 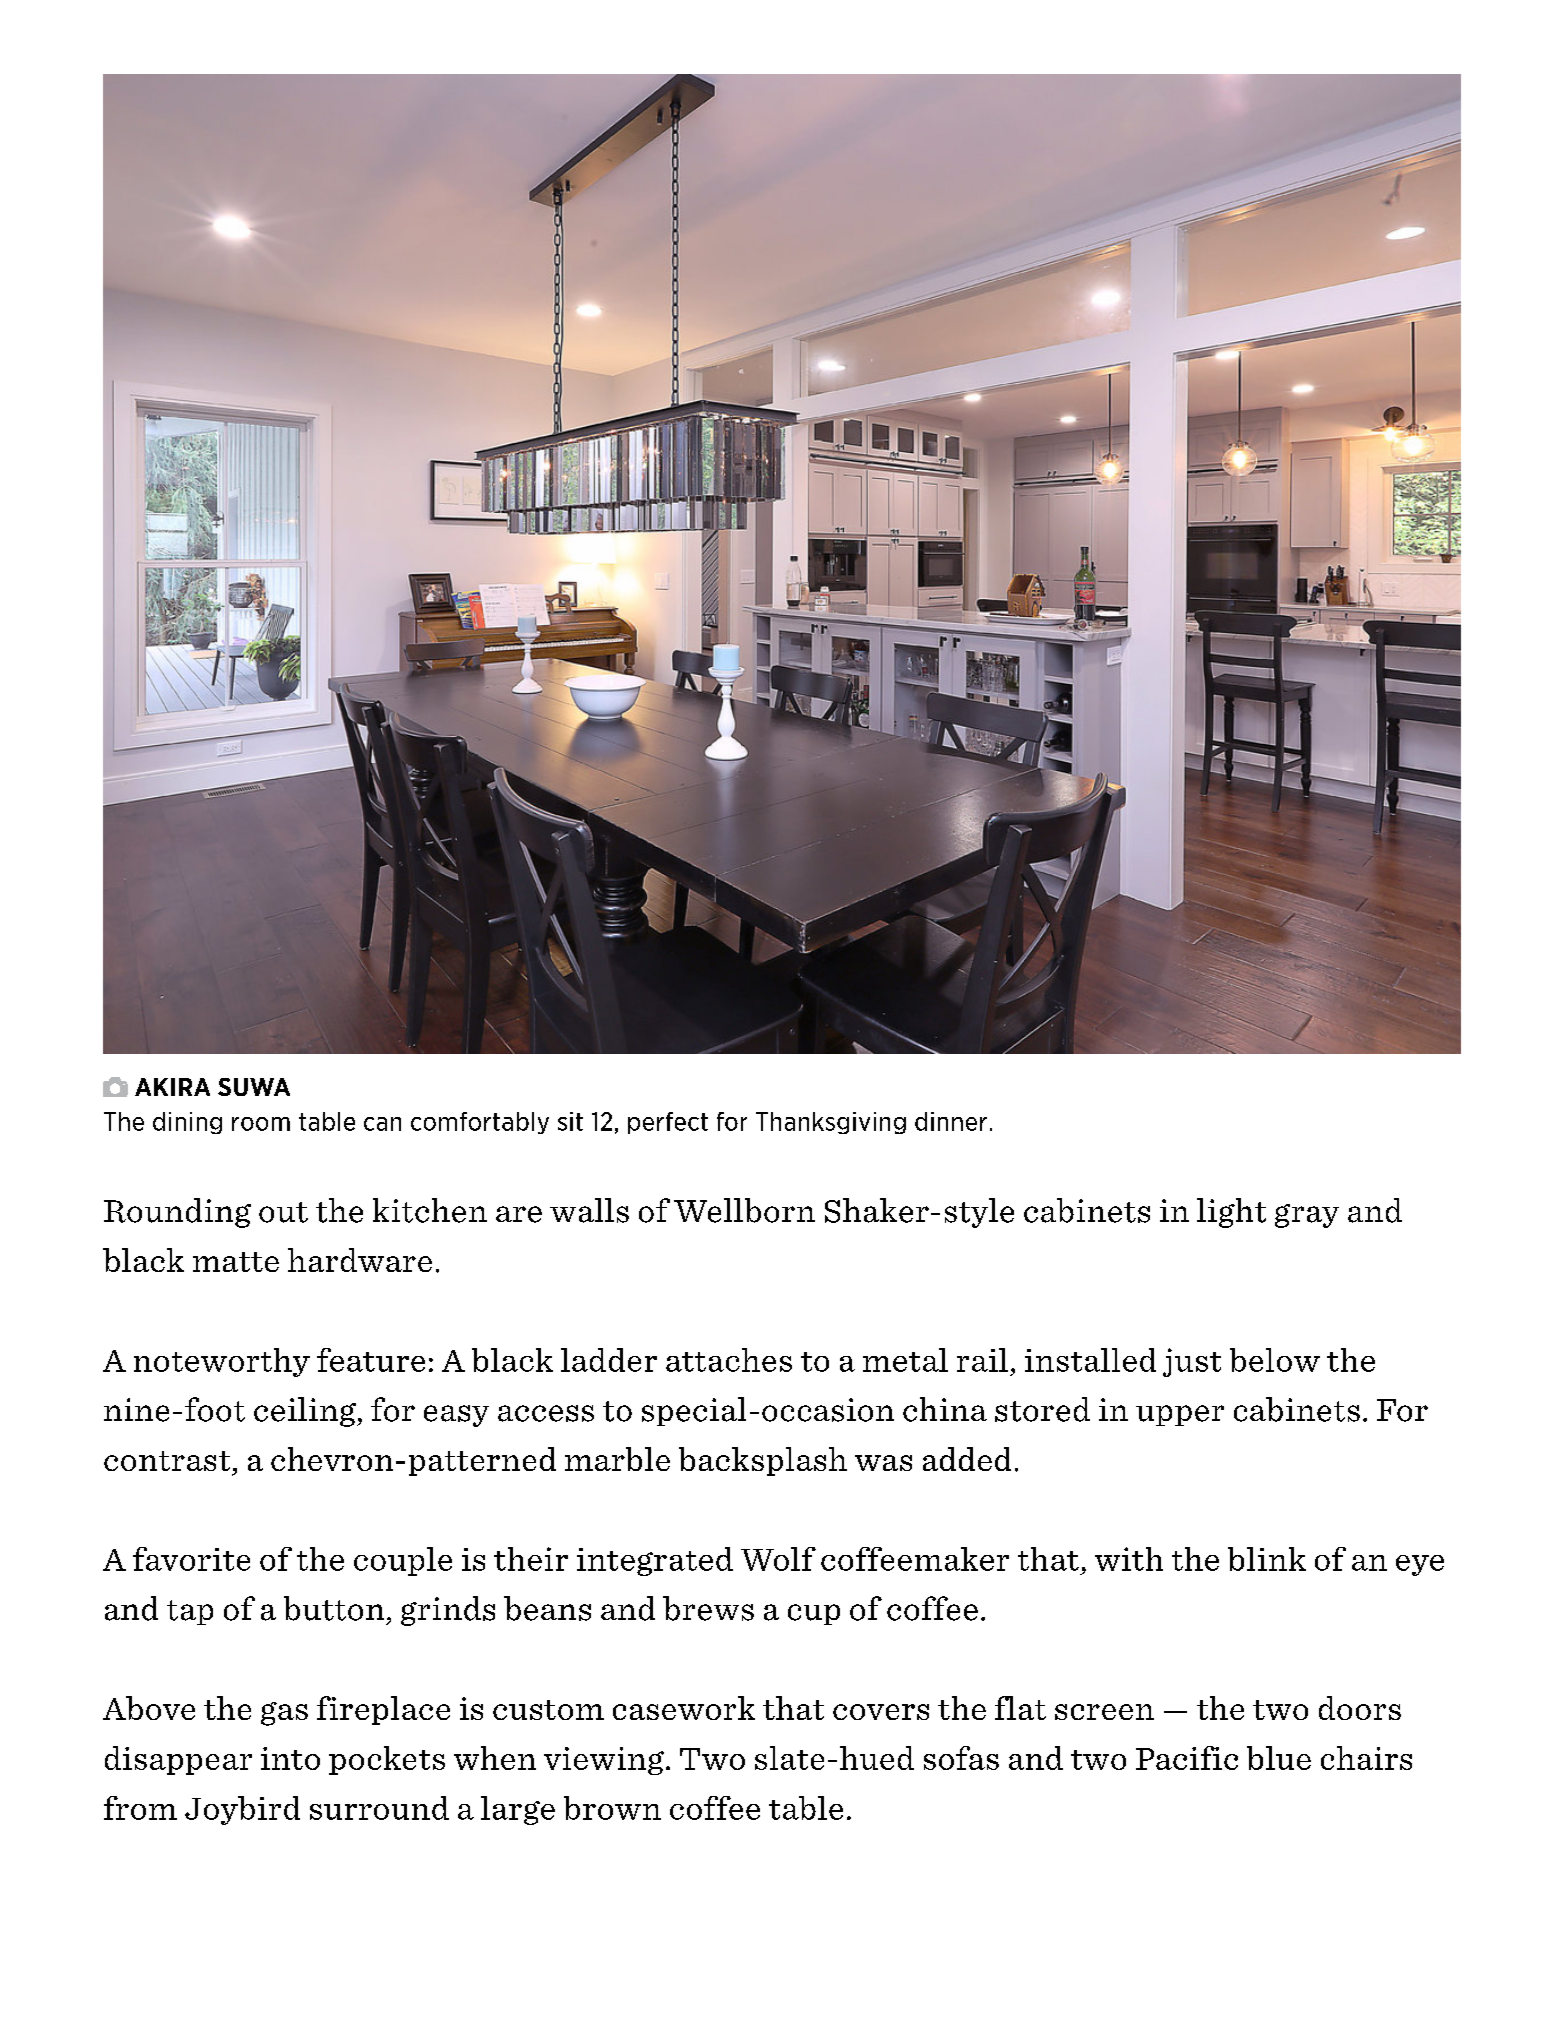 I want to click on dinner, so click(x=951, y=1121).
